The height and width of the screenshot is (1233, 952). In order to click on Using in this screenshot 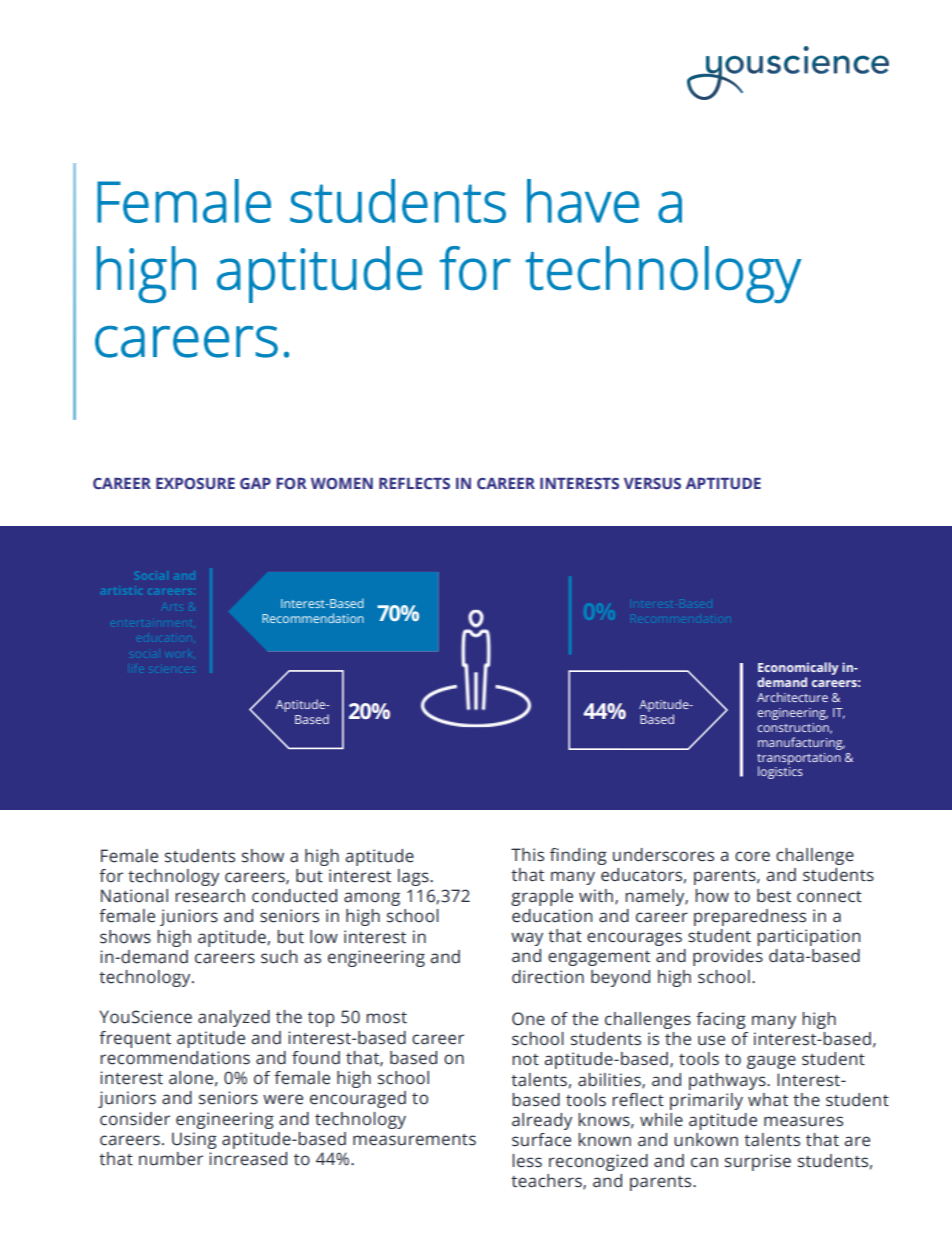, I will do `click(194, 1140)`.
